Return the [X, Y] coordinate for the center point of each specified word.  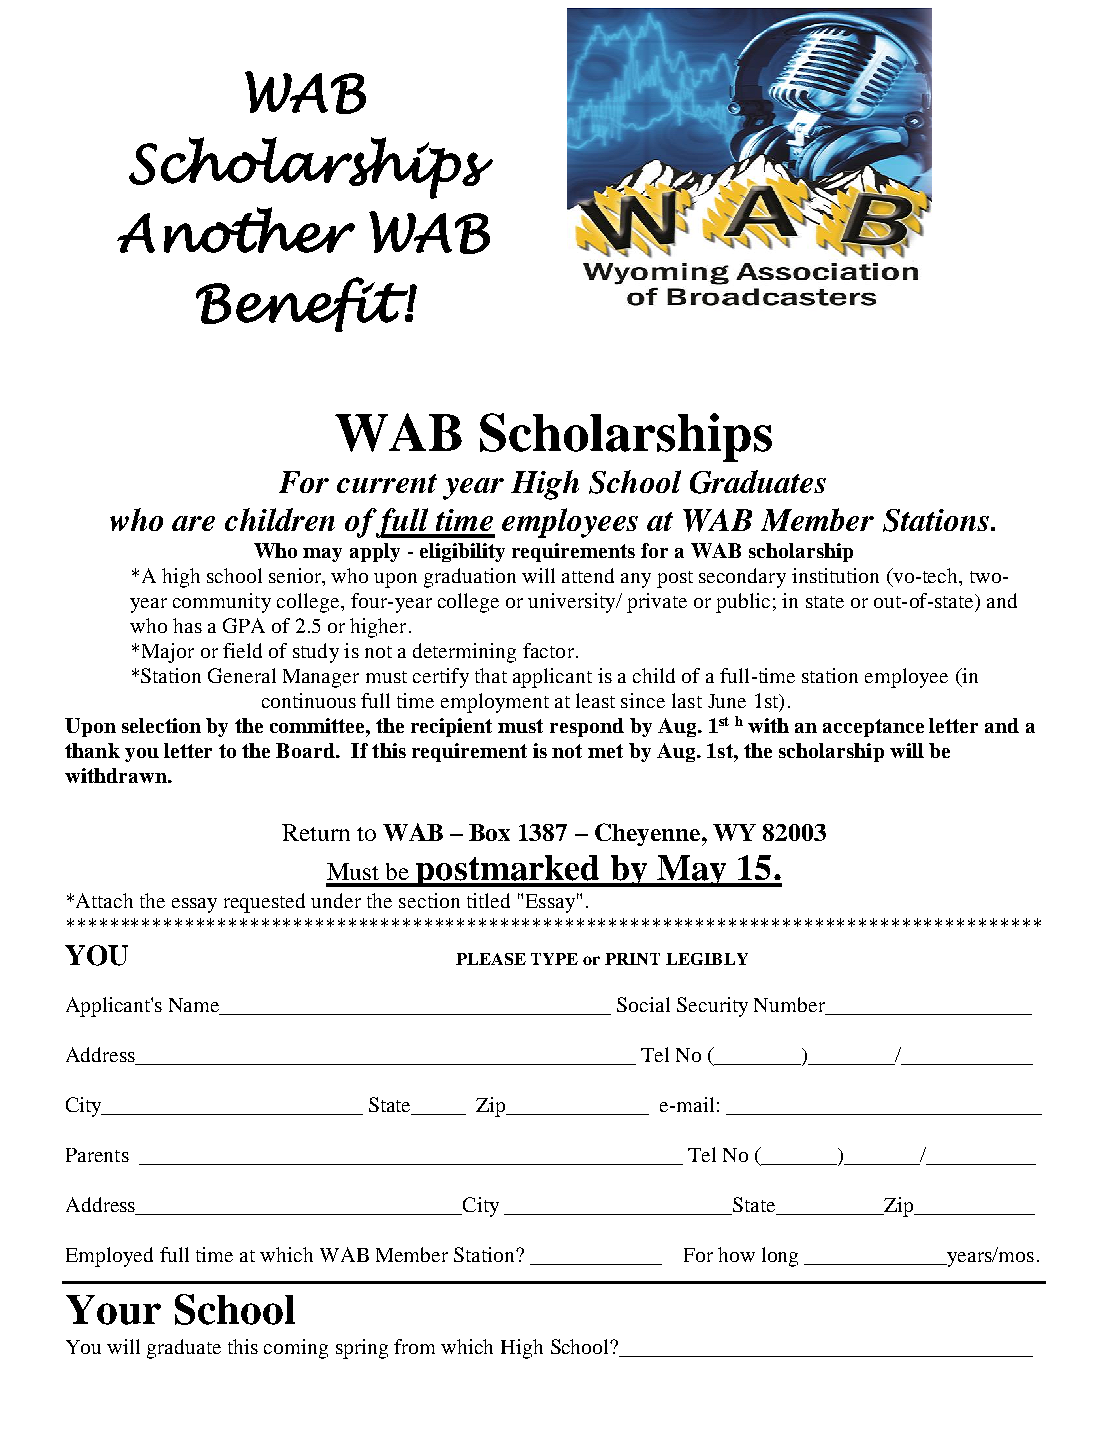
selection [161, 725]
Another [236, 230]
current [387, 483]
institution [835, 575]
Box [489, 832]
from [414, 1346]
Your [113, 1310]
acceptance [873, 728]
